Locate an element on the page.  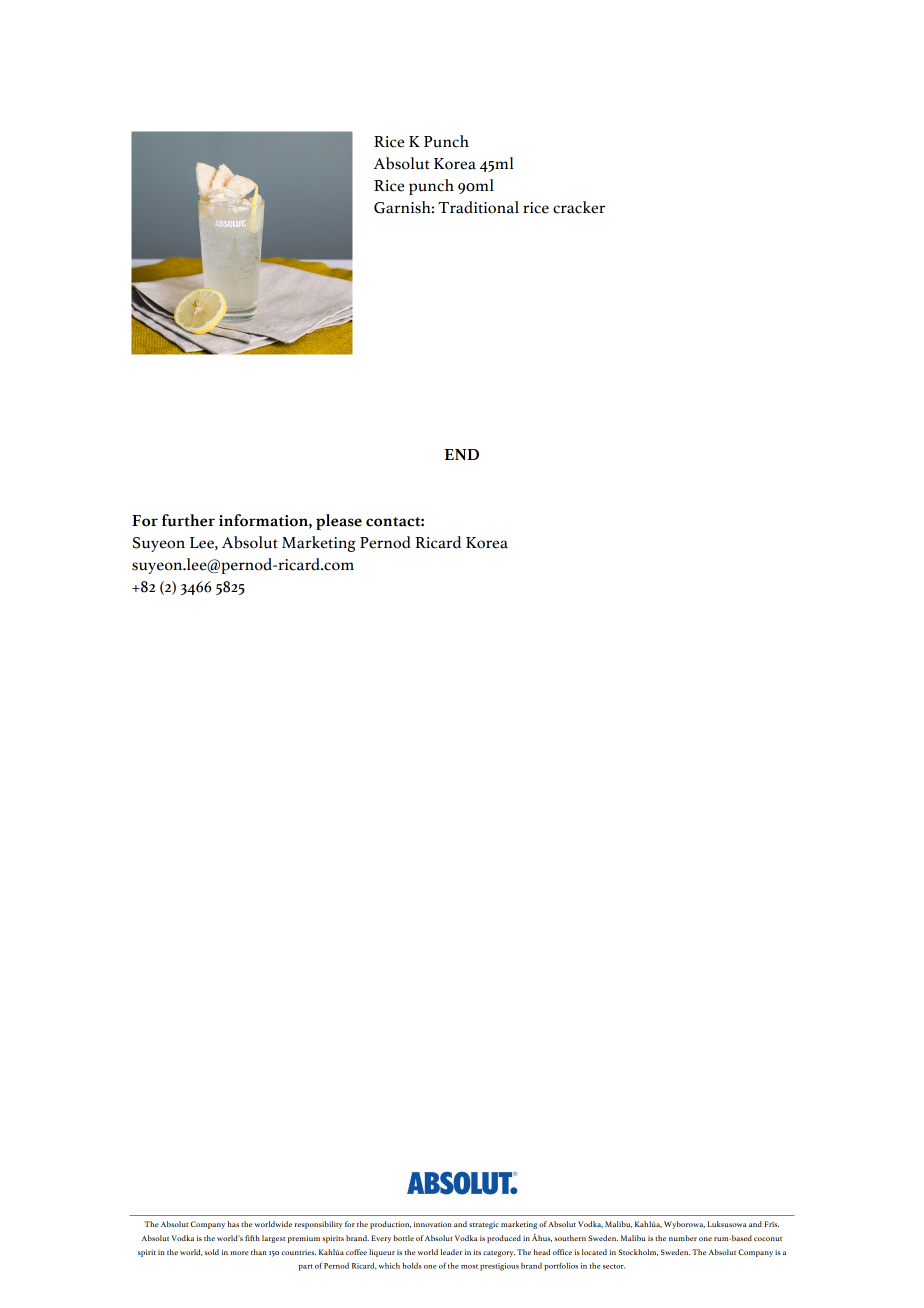
further is located at coordinates (188, 520).
